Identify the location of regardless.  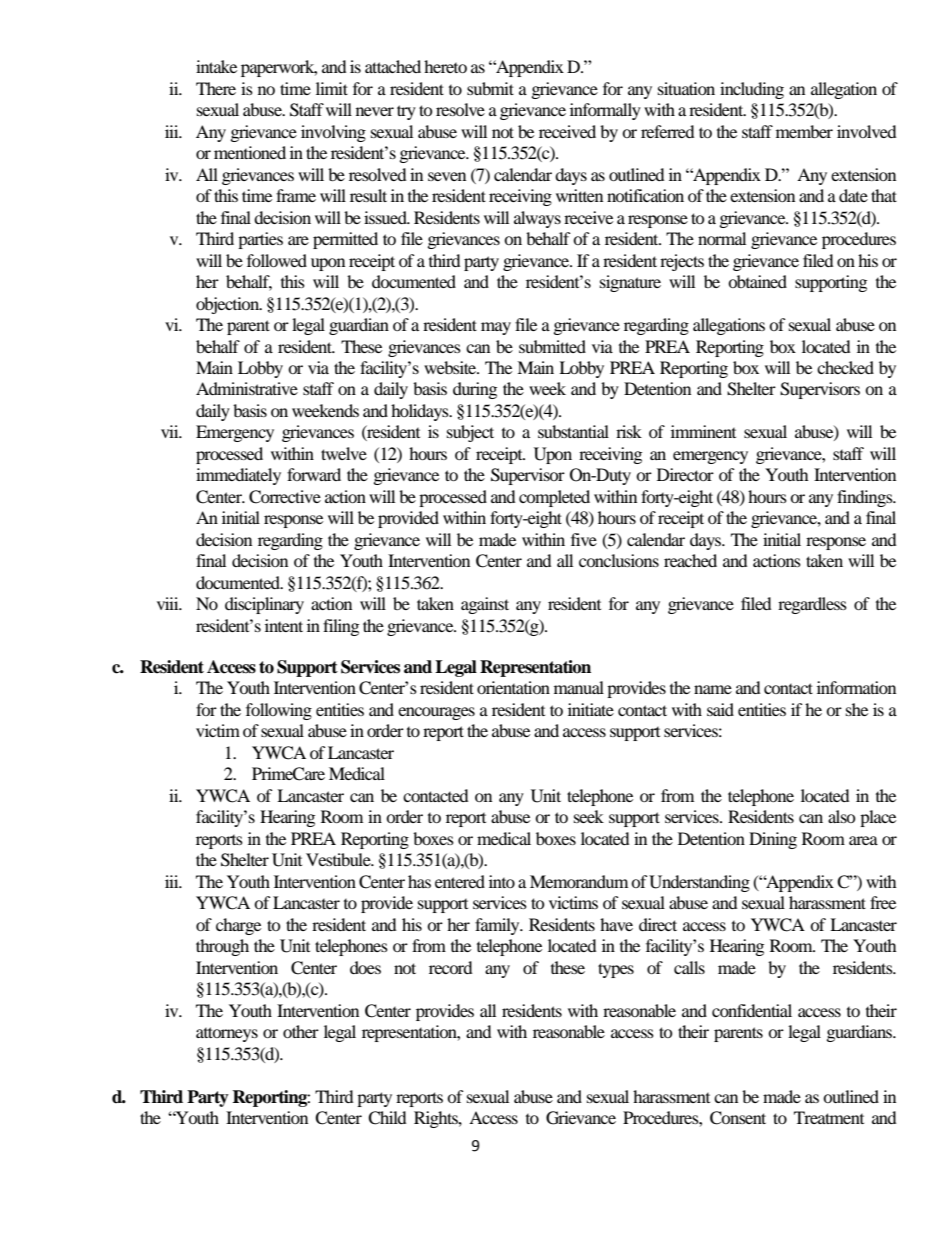
(812, 605).
